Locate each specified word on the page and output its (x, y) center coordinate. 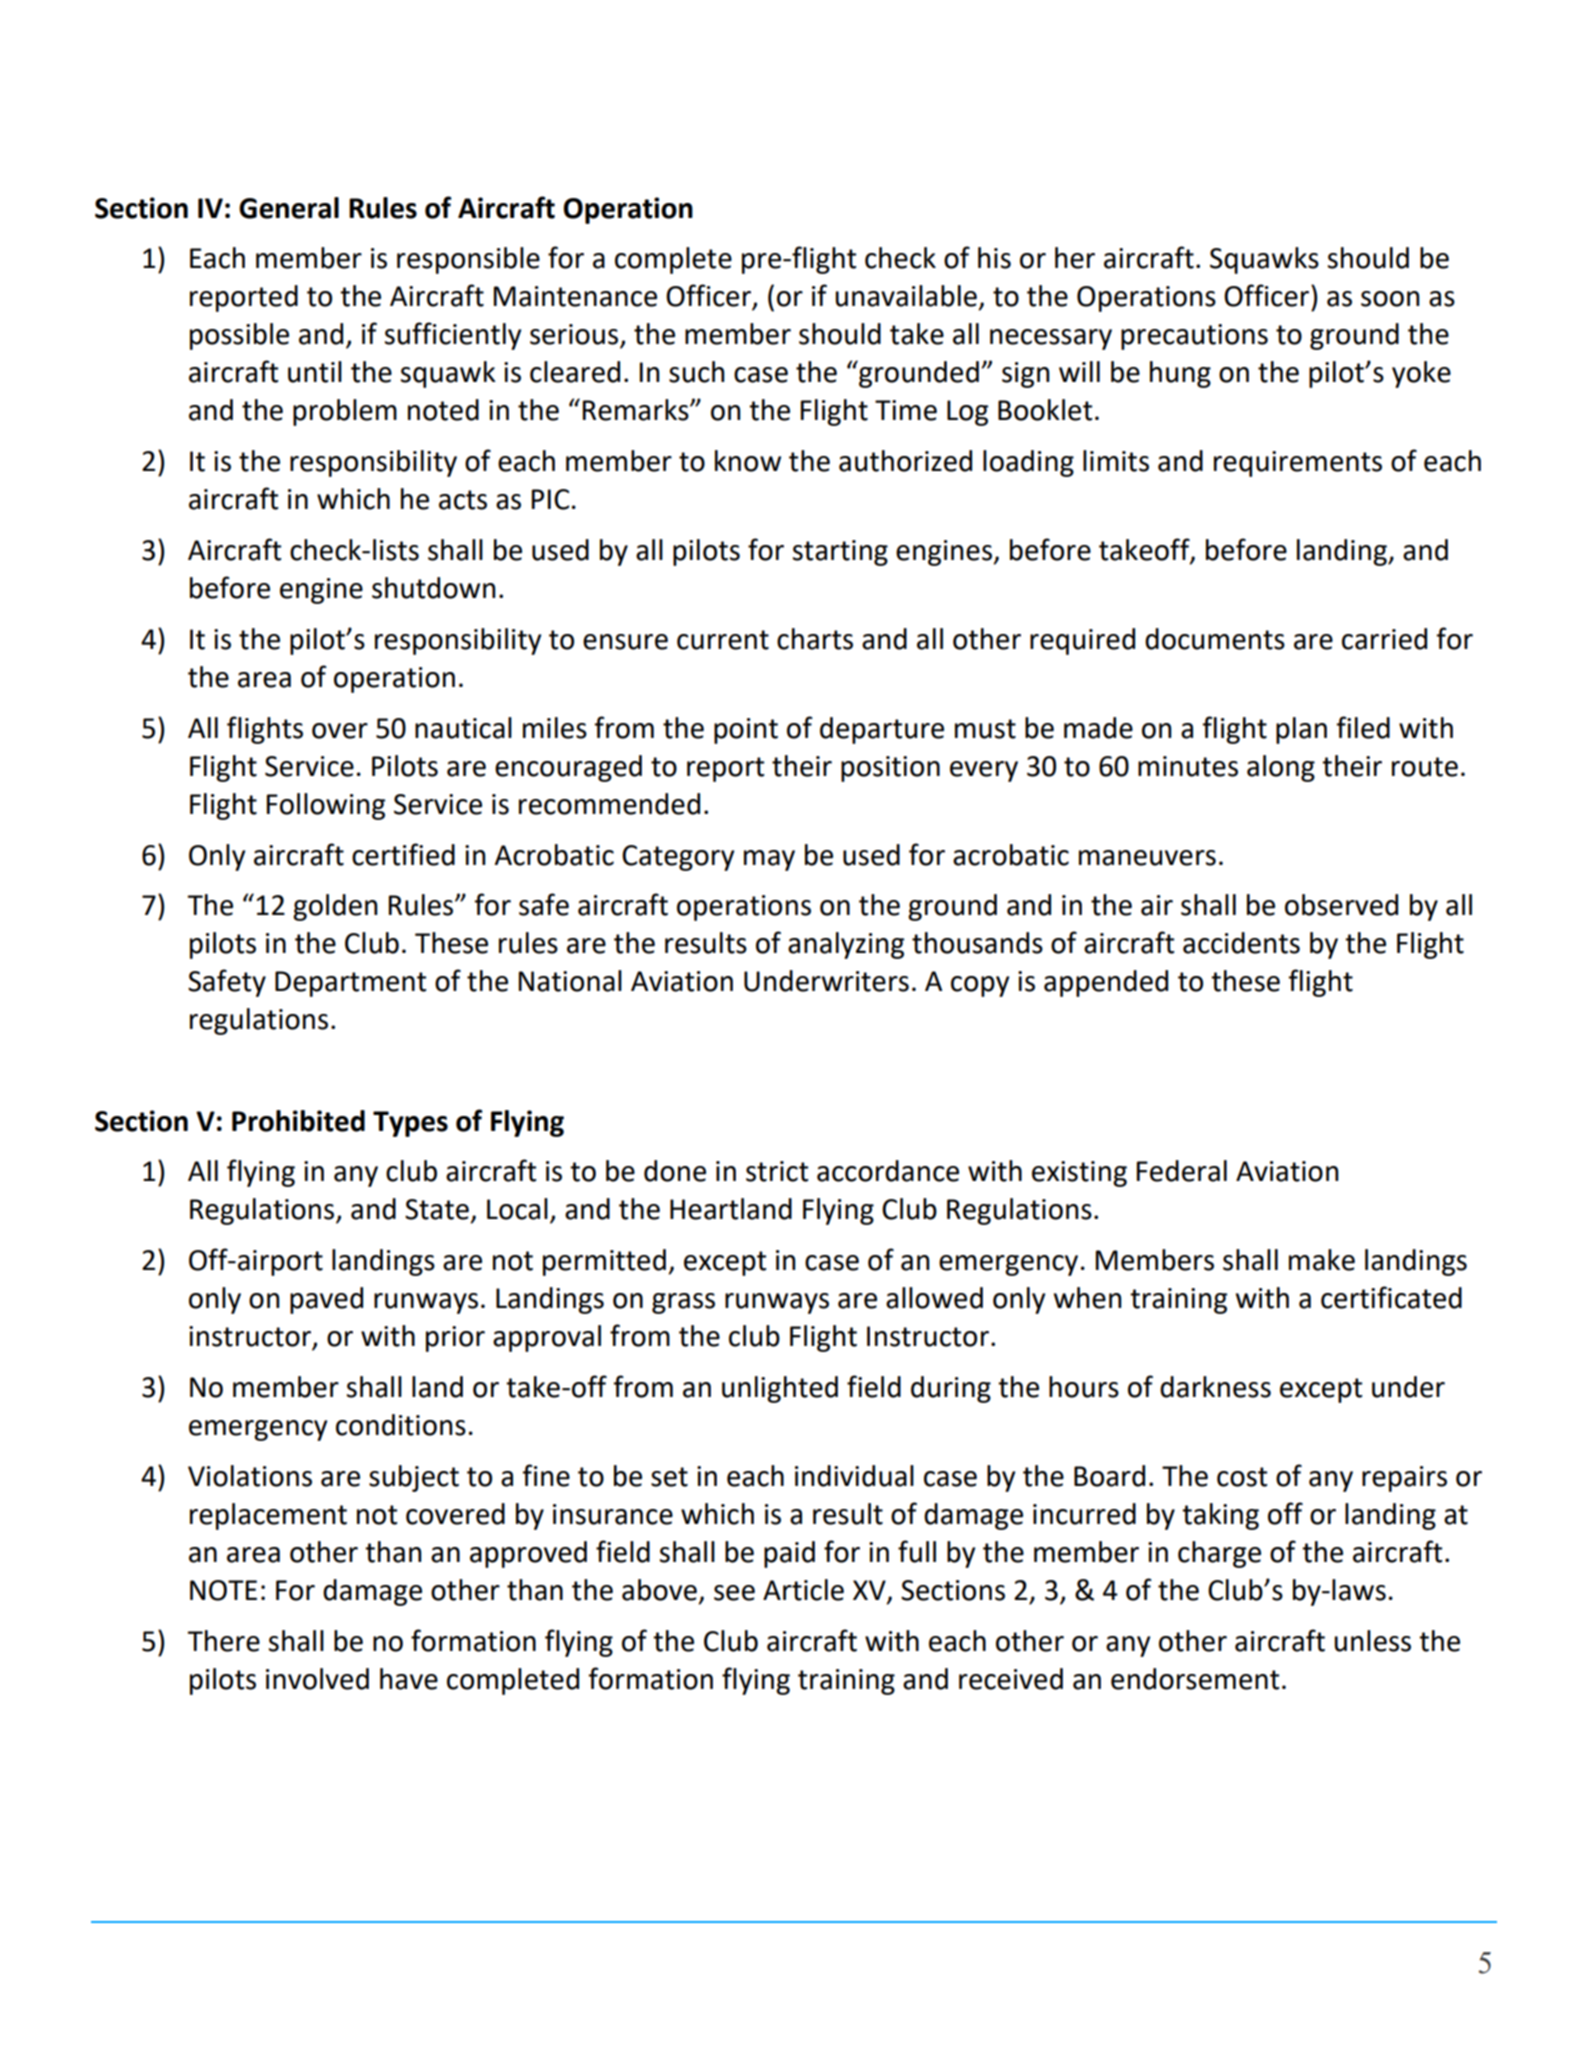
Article (803, 1590)
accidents (1241, 943)
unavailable (906, 296)
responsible (468, 260)
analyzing (846, 945)
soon (1390, 299)
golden (335, 907)
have (409, 1679)
